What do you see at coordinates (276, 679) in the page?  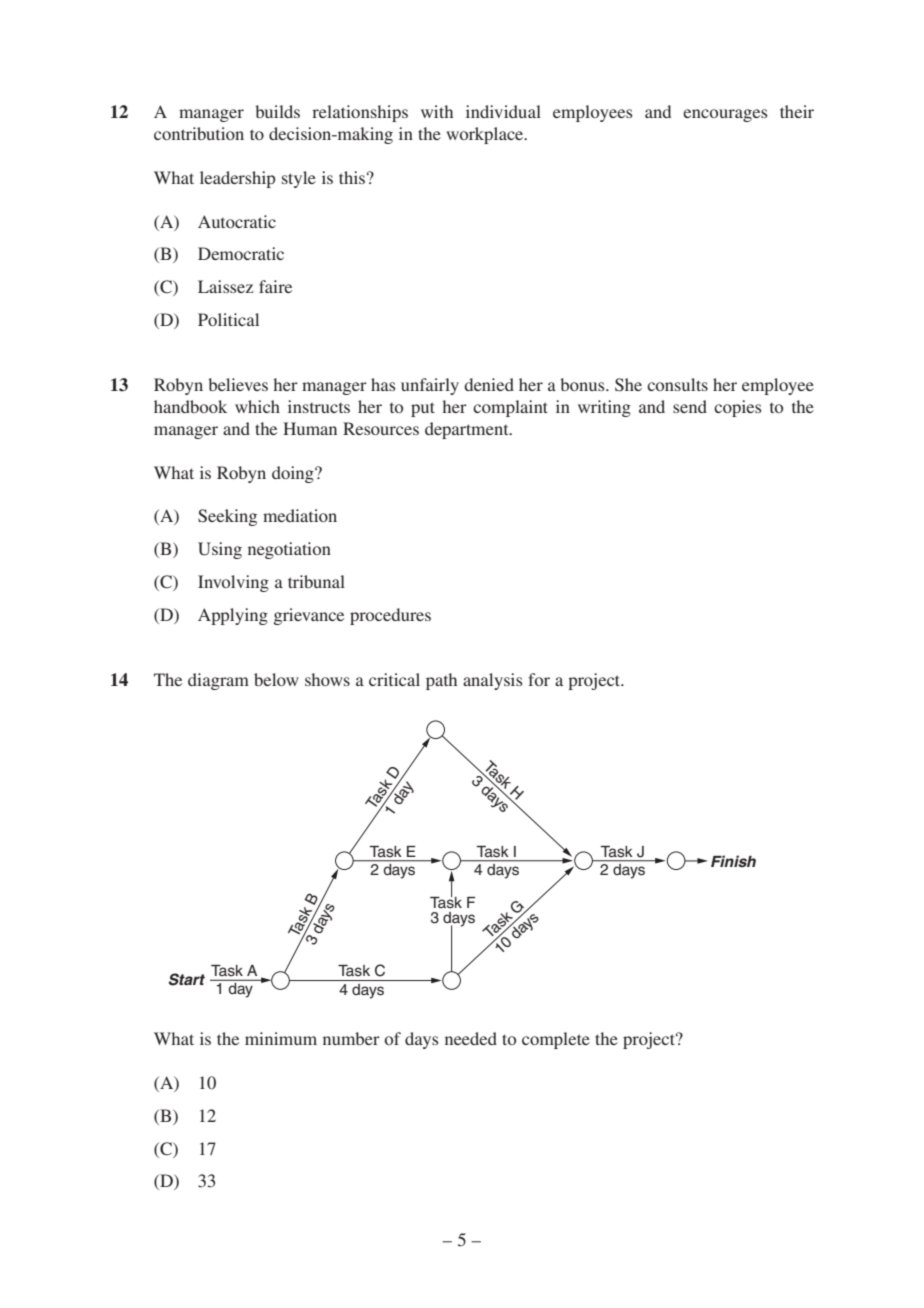 I see `below` at bounding box center [276, 679].
